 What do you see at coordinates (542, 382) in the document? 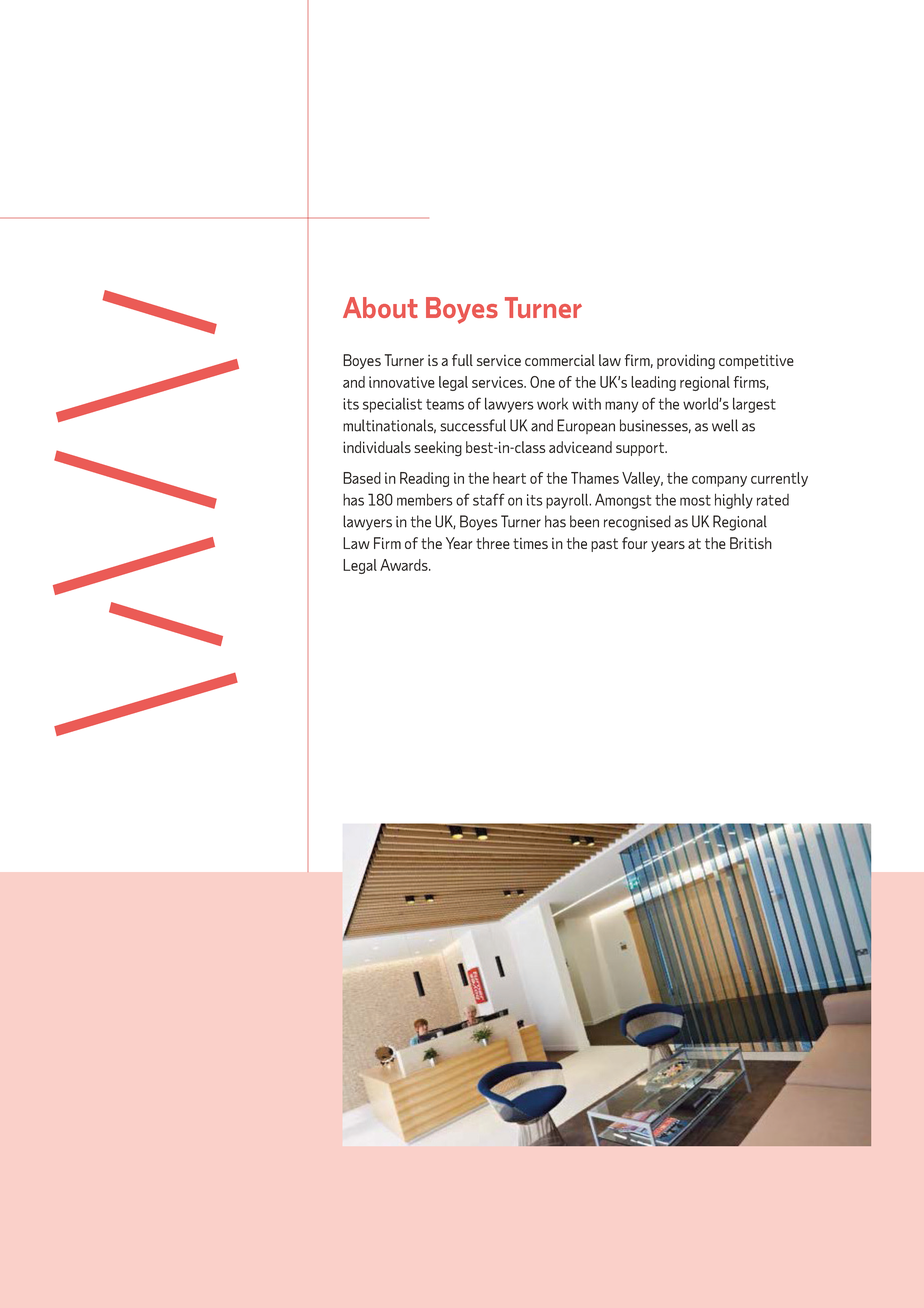
I see `One` at bounding box center [542, 382].
